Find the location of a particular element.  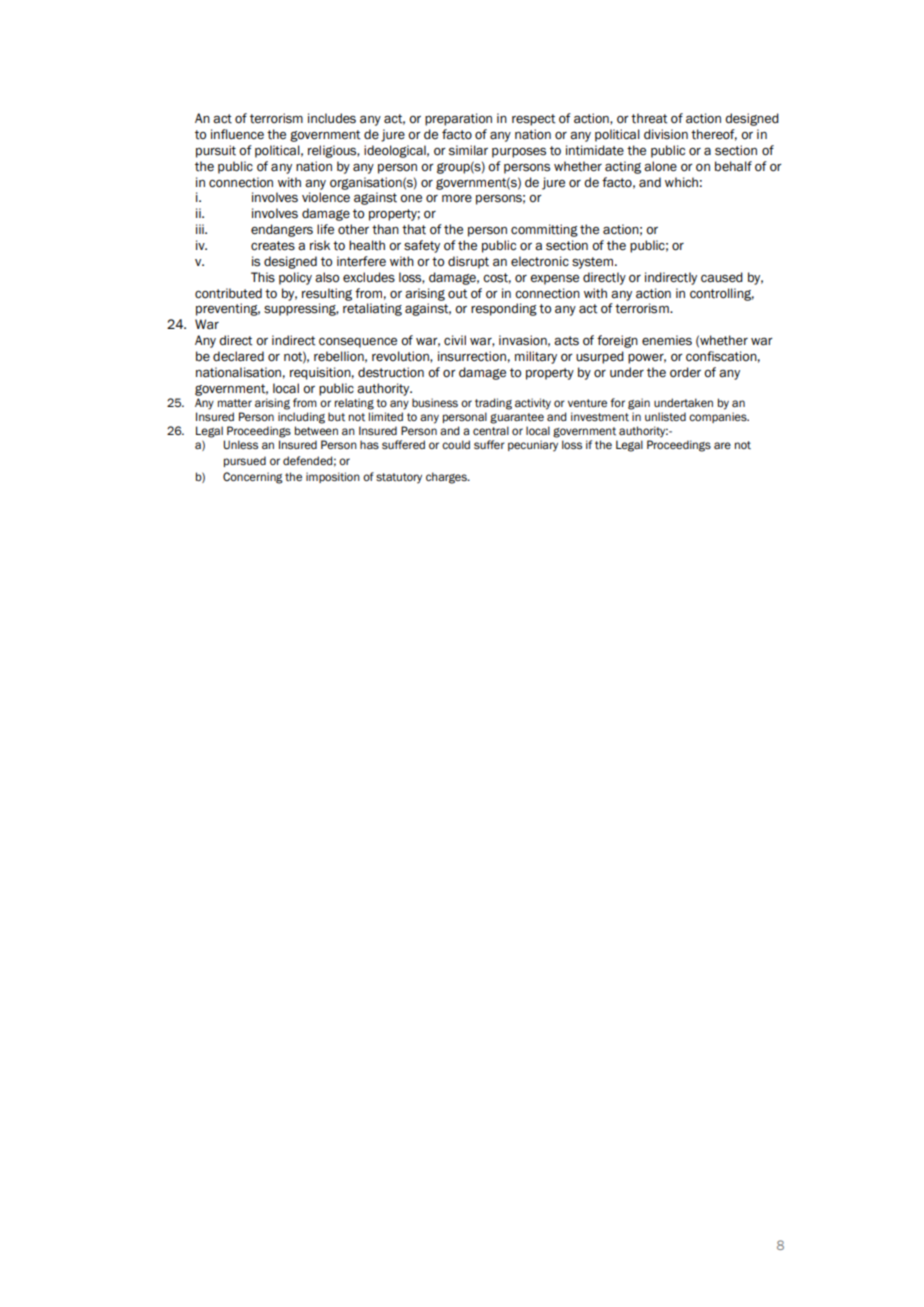

preparation is located at coordinates (458, 119).
